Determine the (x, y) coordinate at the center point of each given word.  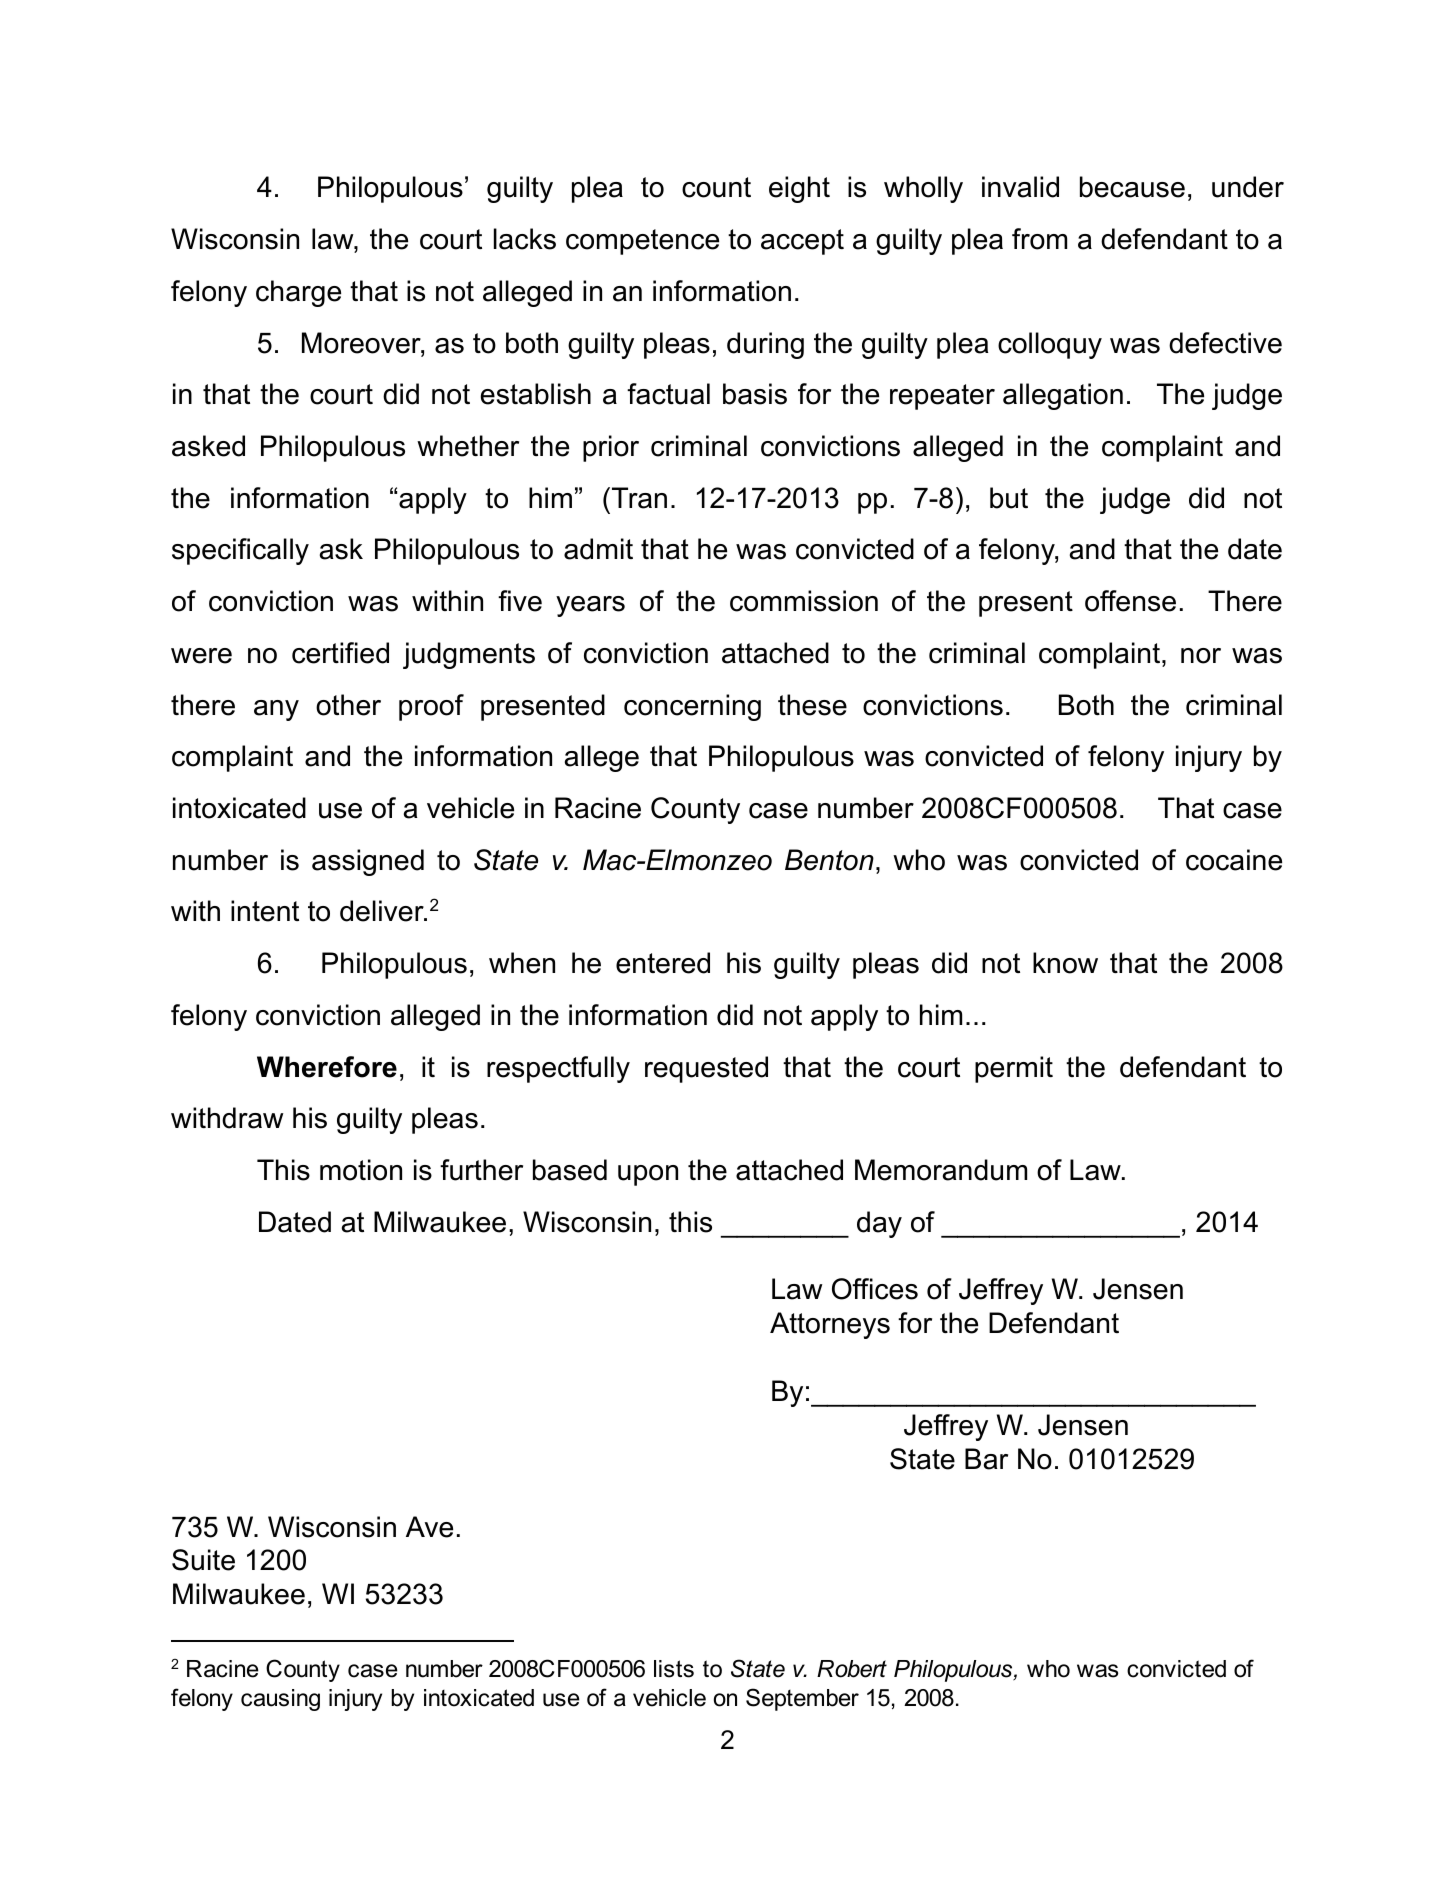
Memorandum (941, 1170)
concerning (692, 707)
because (1132, 187)
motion (361, 1170)
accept (802, 242)
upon (648, 1175)
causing (280, 1700)
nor (1201, 656)
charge (298, 293)
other (348, 705)
